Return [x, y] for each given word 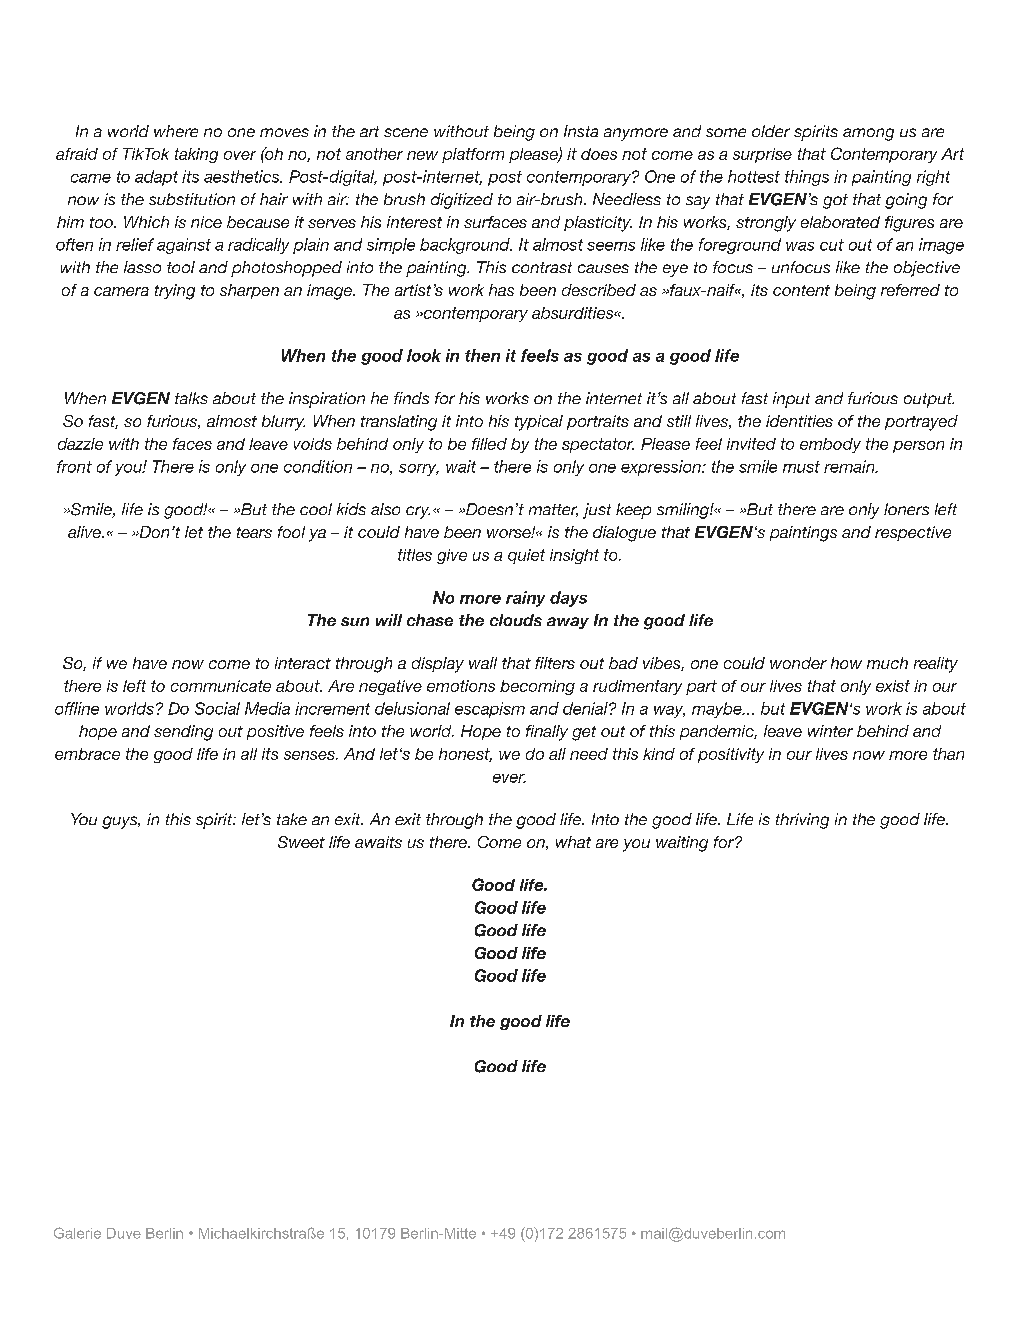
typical [539, 423]
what [573, 842]
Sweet [301, 842]
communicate [221, 686]
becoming [537, 687]
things [807, 178]
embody [830, 445]
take [292, 819]
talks [191, 398]
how [846, 663]
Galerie [77, 1233]
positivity [731, 755]
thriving [802, 821]
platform [473, 155]
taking [196, 155]
